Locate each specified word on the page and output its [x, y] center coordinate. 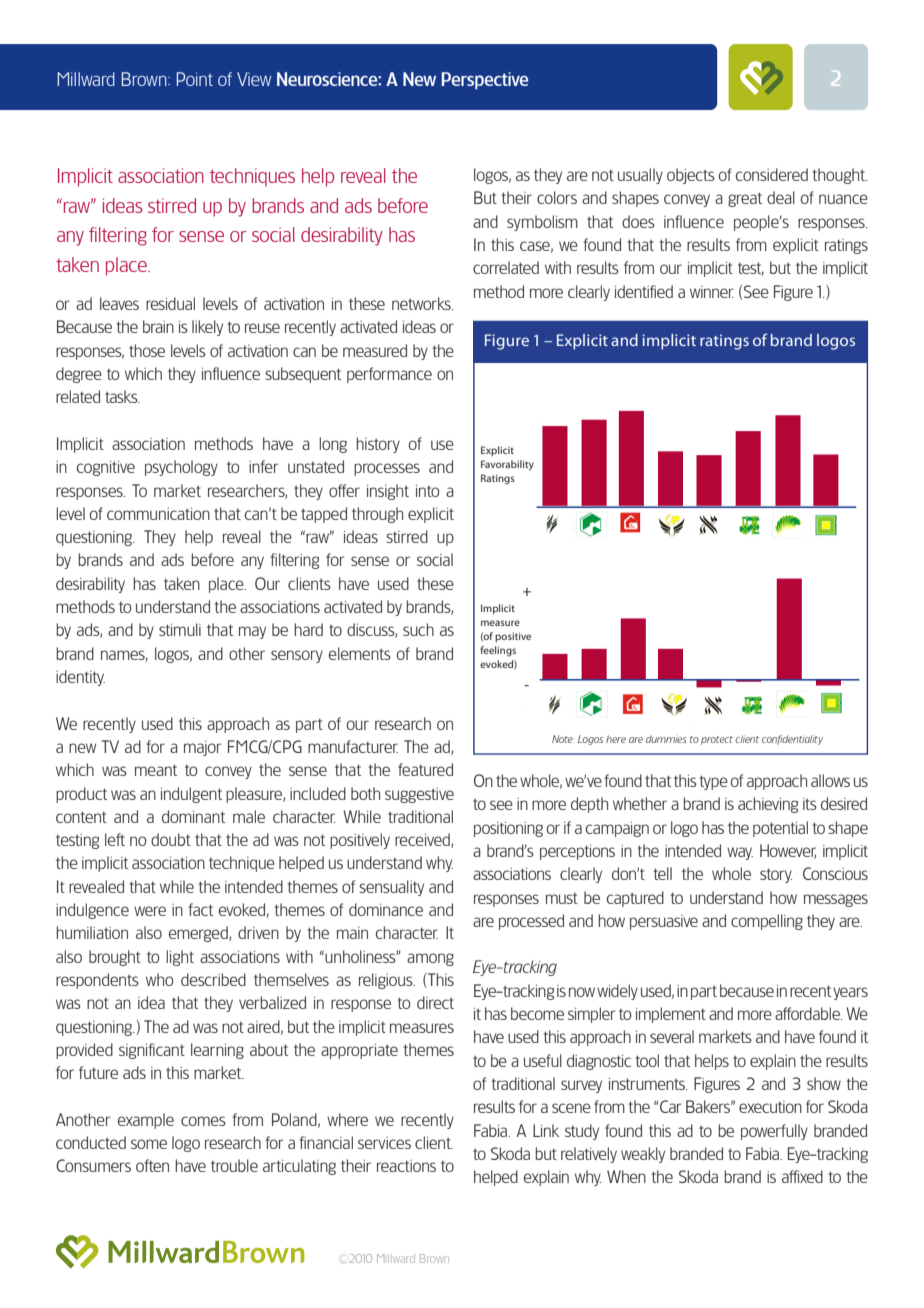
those [147, 350]
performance [389, 375]
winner [712, 292]
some [149, 1144]
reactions [406, 1166]
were [150, 911]
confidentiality [792, 740]
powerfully [774, 1132]
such [418, 629]
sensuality [392, 888]
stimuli [180, 629]
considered [772, 174]
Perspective [485, 80]
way [740, 853]
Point [195, 79]
